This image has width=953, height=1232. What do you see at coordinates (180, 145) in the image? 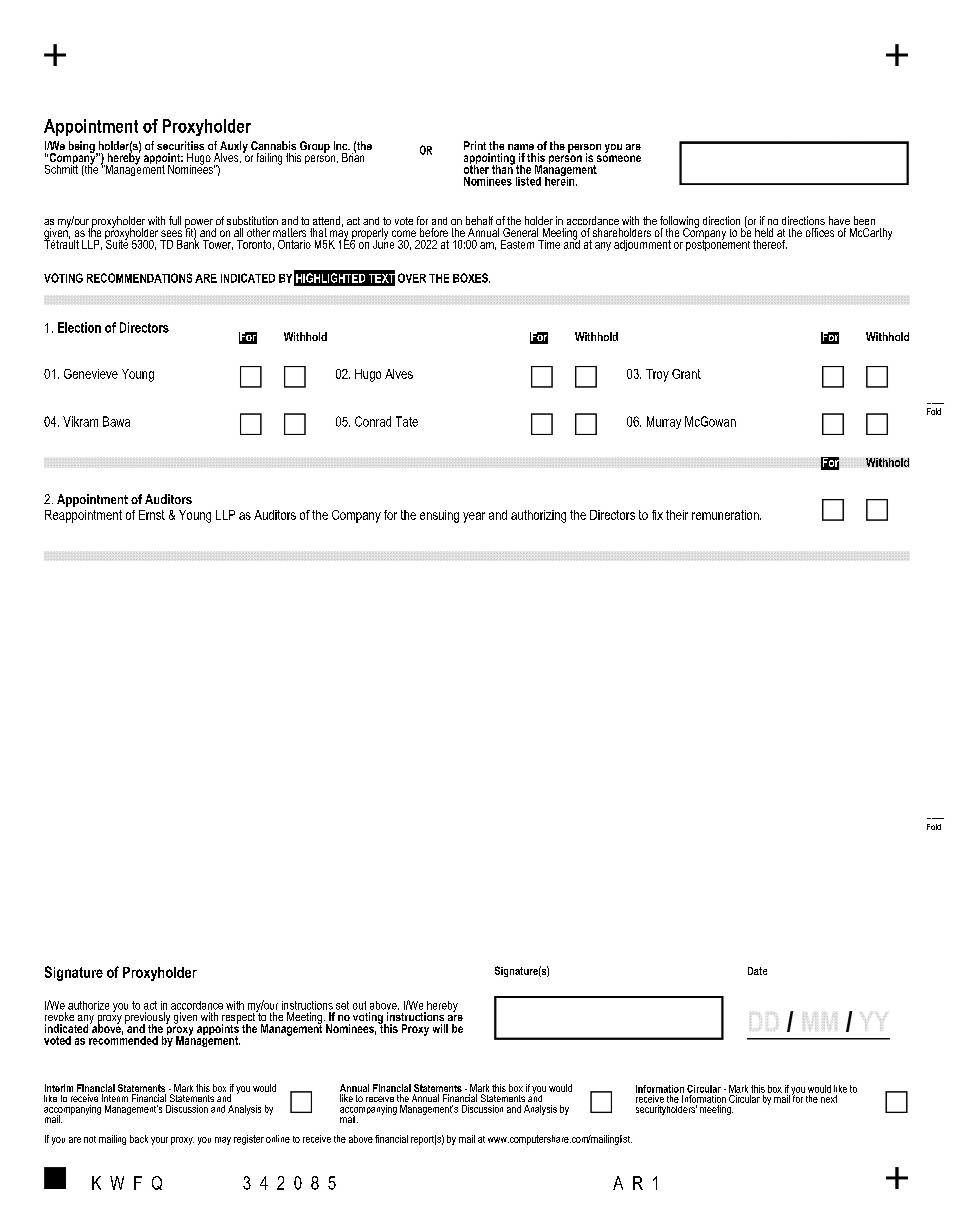
I see `securities` at bounding box center [180, 145].
